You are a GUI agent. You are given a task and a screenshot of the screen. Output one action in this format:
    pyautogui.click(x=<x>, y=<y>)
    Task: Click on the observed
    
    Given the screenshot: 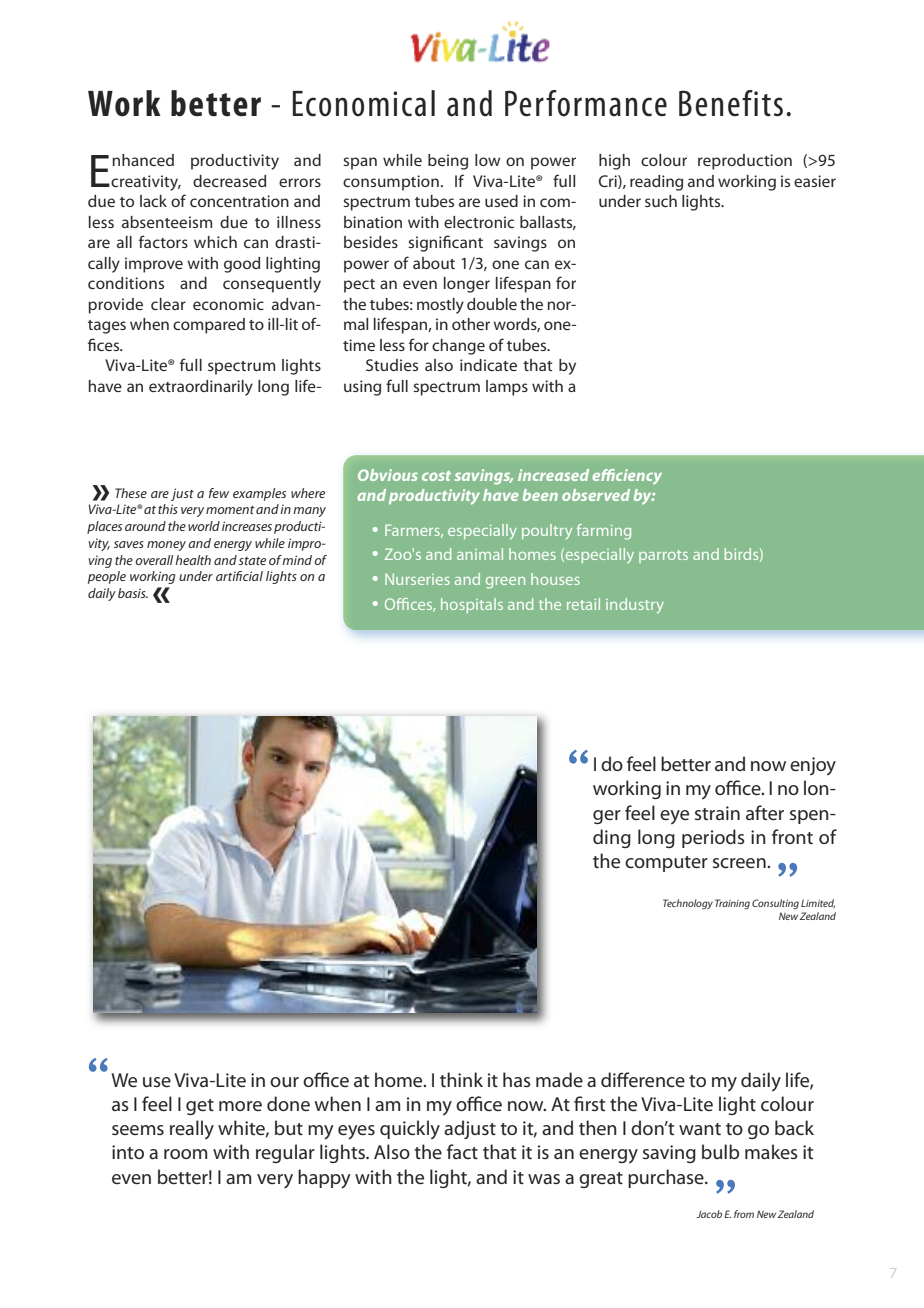 What is the action you would take?
    pyautogui.click(x=596, y=495)
